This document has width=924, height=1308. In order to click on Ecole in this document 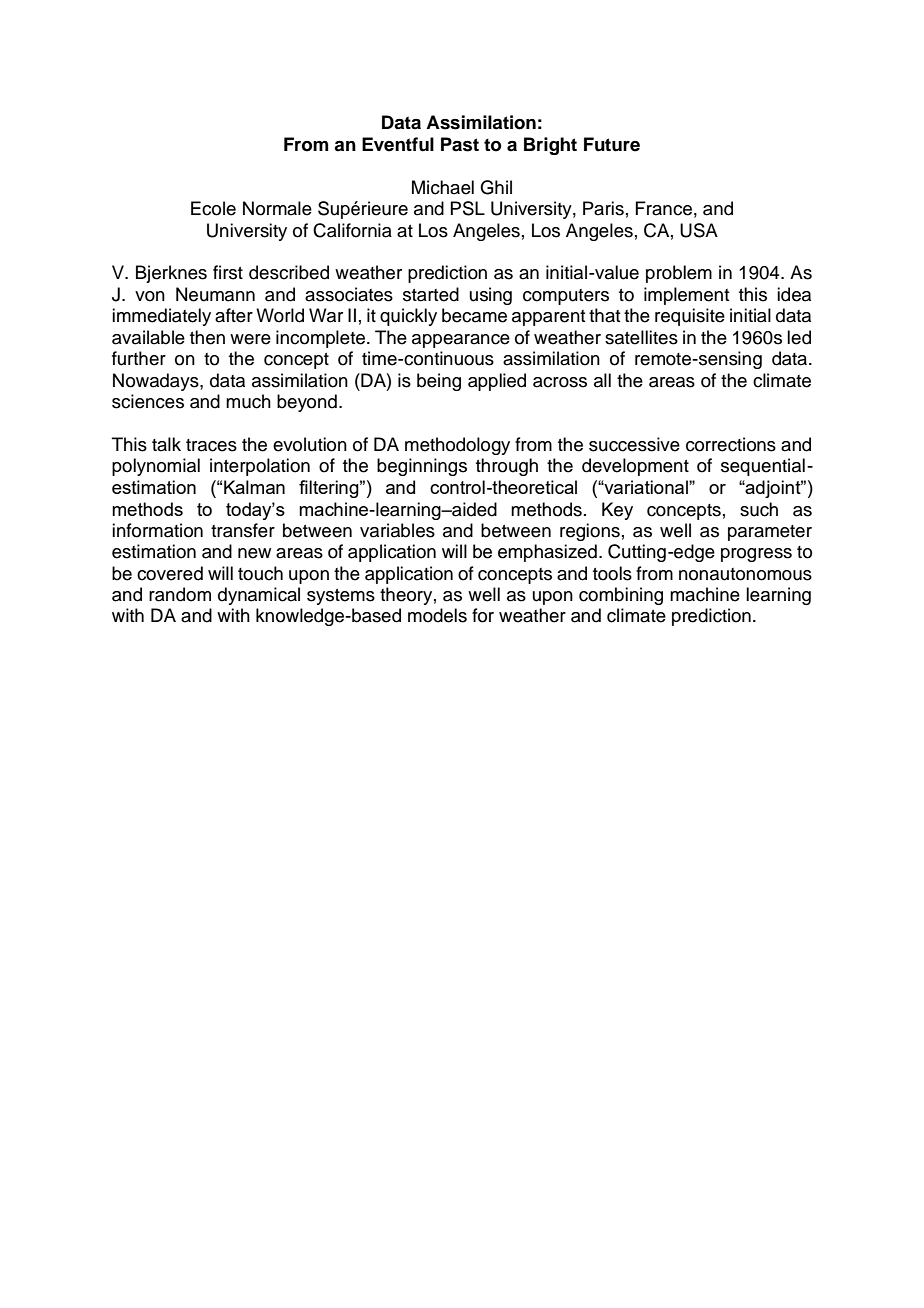, I will do `click(213, 208)`.
